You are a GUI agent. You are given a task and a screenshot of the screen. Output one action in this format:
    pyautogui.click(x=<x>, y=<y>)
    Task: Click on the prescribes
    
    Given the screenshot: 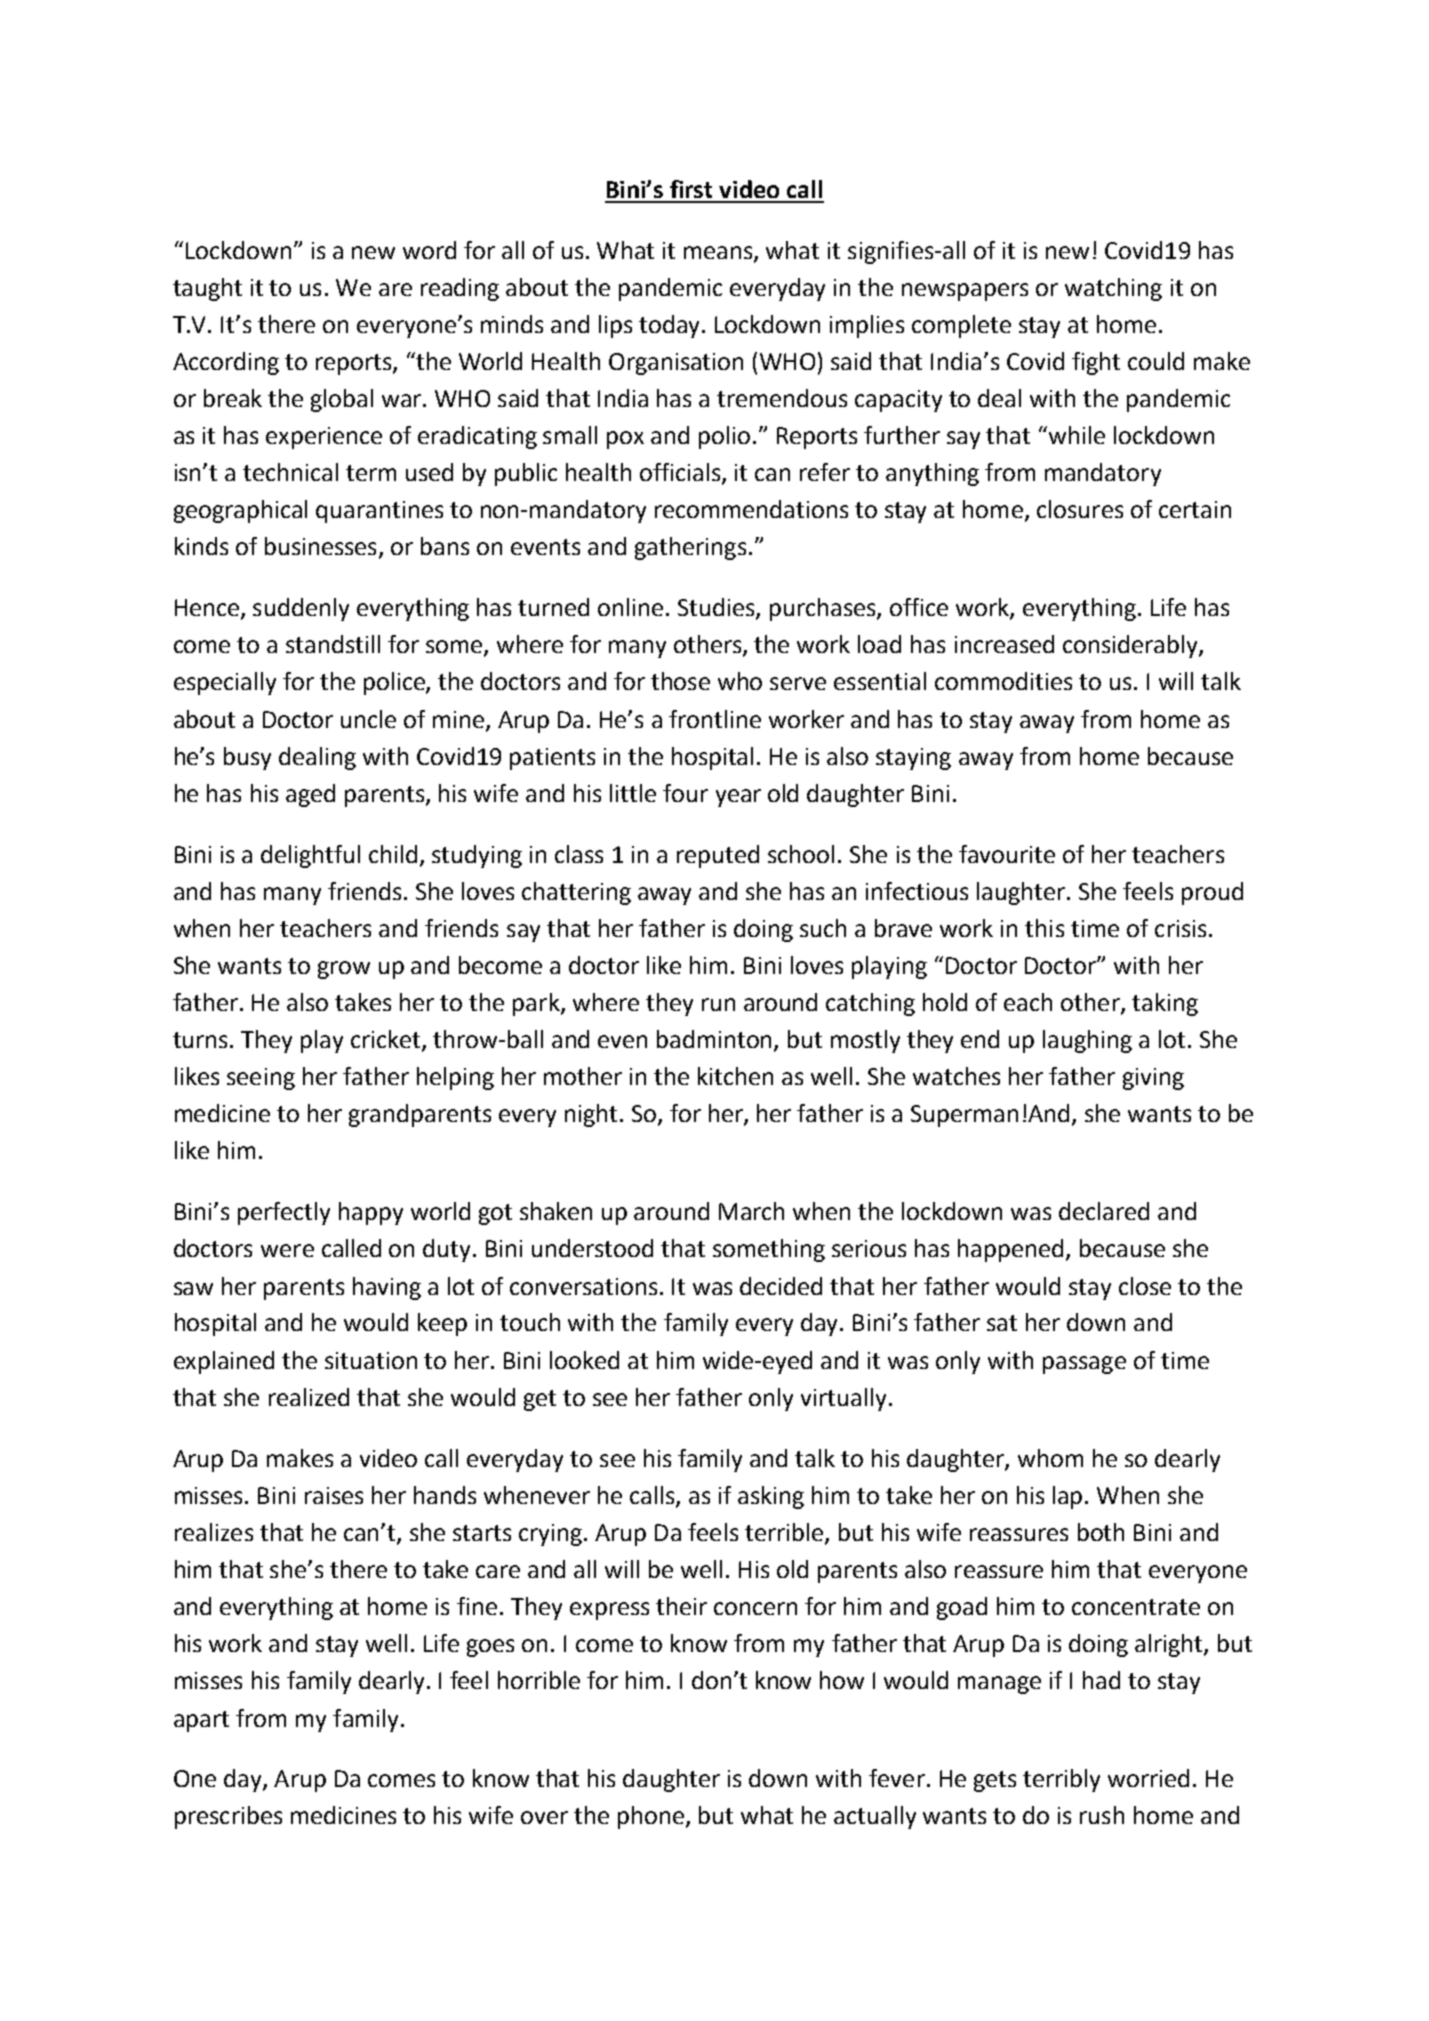 What is the action you would take?
    pyautogui.click(x=228, y=1817)
